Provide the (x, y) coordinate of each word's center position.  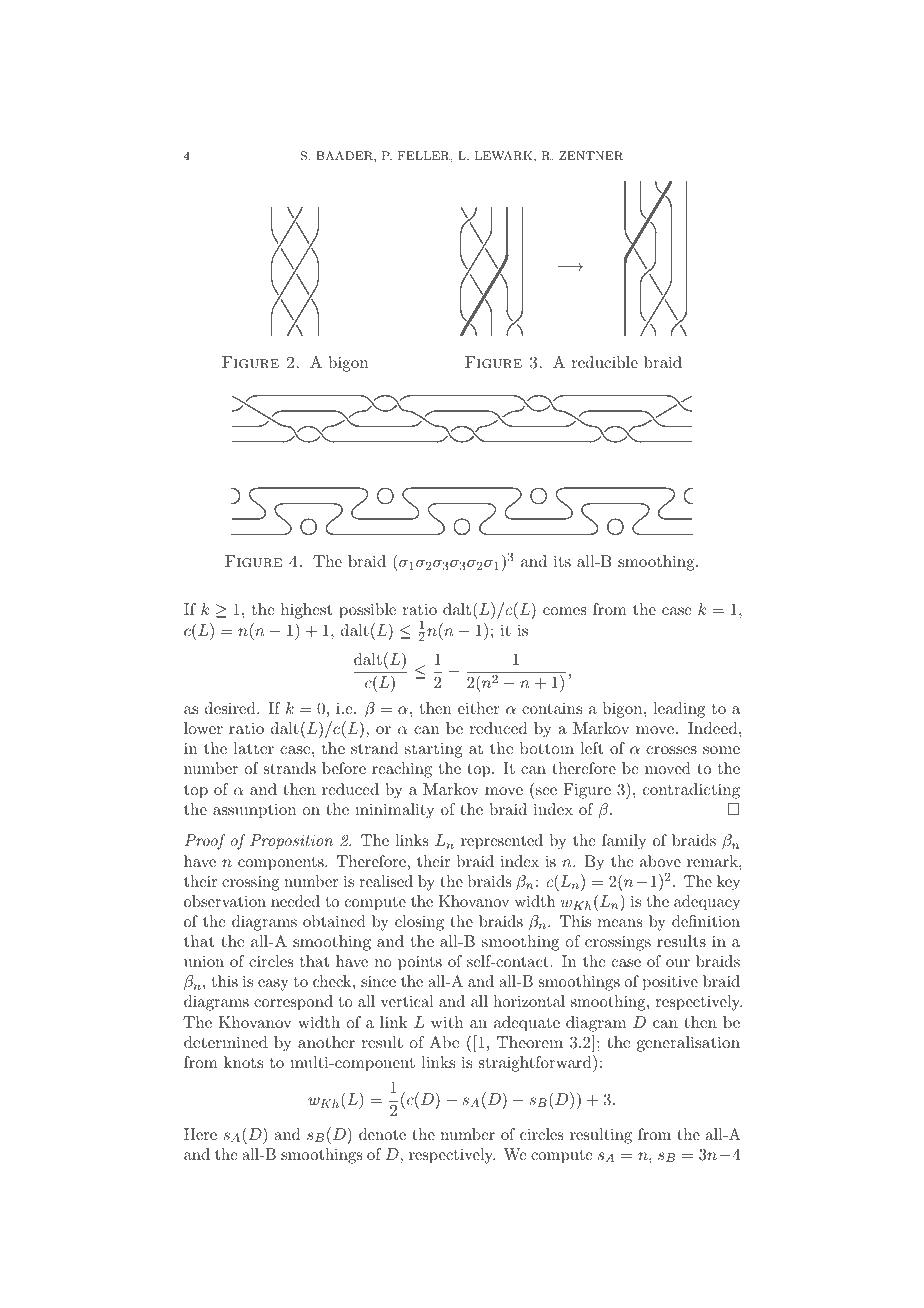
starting (434, 750)
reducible (605, 362)
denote (382, 1134)
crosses (671, 750)
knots (243, 1062)
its (562, 561)
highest (306, 611)
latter (253, 748)
